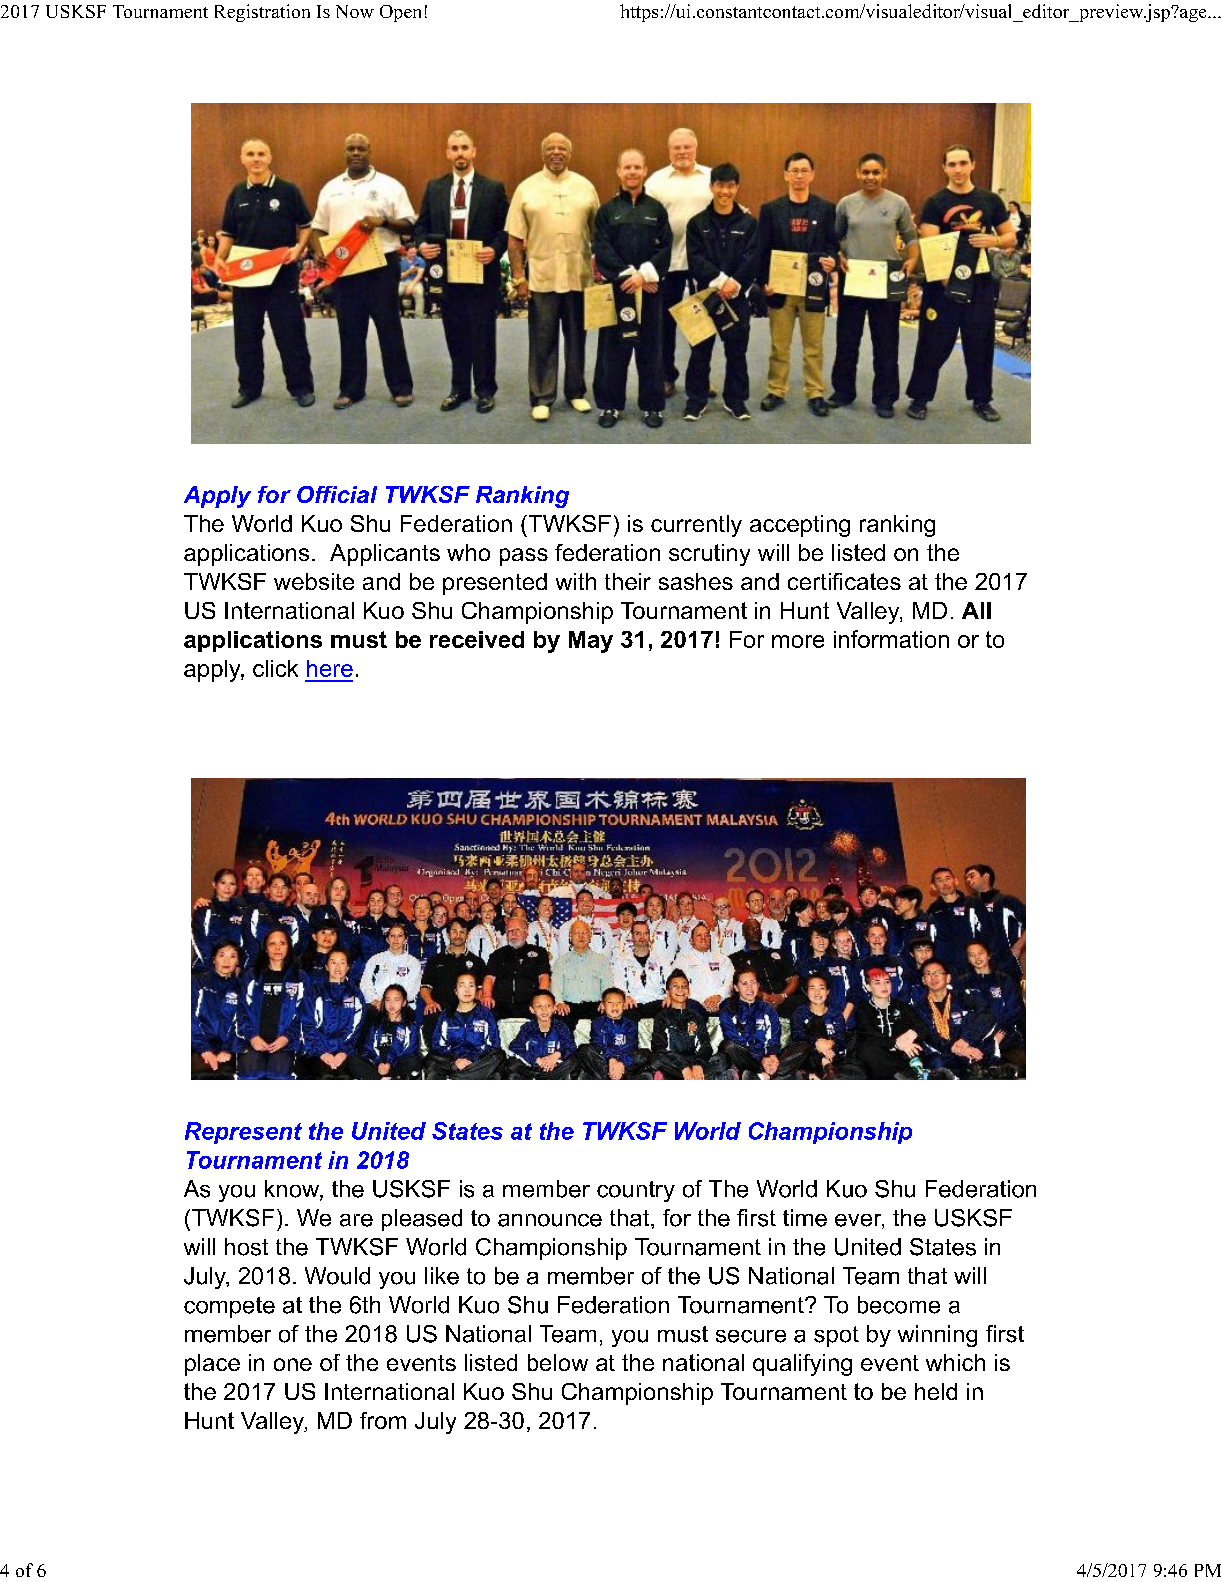 Image resolution: width=1222 pixels, height=1582 pixels. Describe the element at coordinates (576, 581) in the image. I see `with` at that location.
